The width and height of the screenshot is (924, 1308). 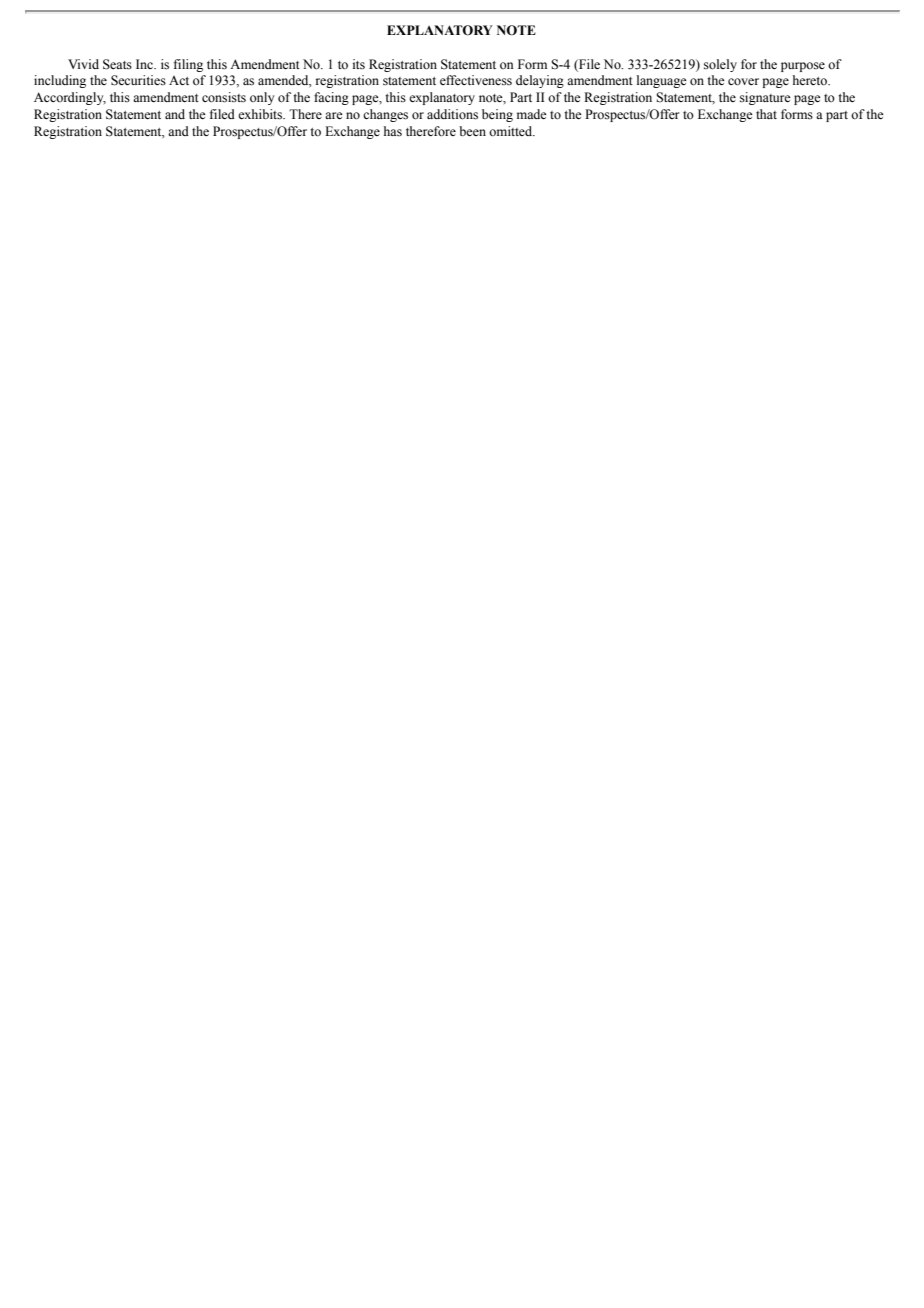 What do you see at coordinates (720, 65) in the screenshot?
I see `solely` at bounding box center [720, 65].
